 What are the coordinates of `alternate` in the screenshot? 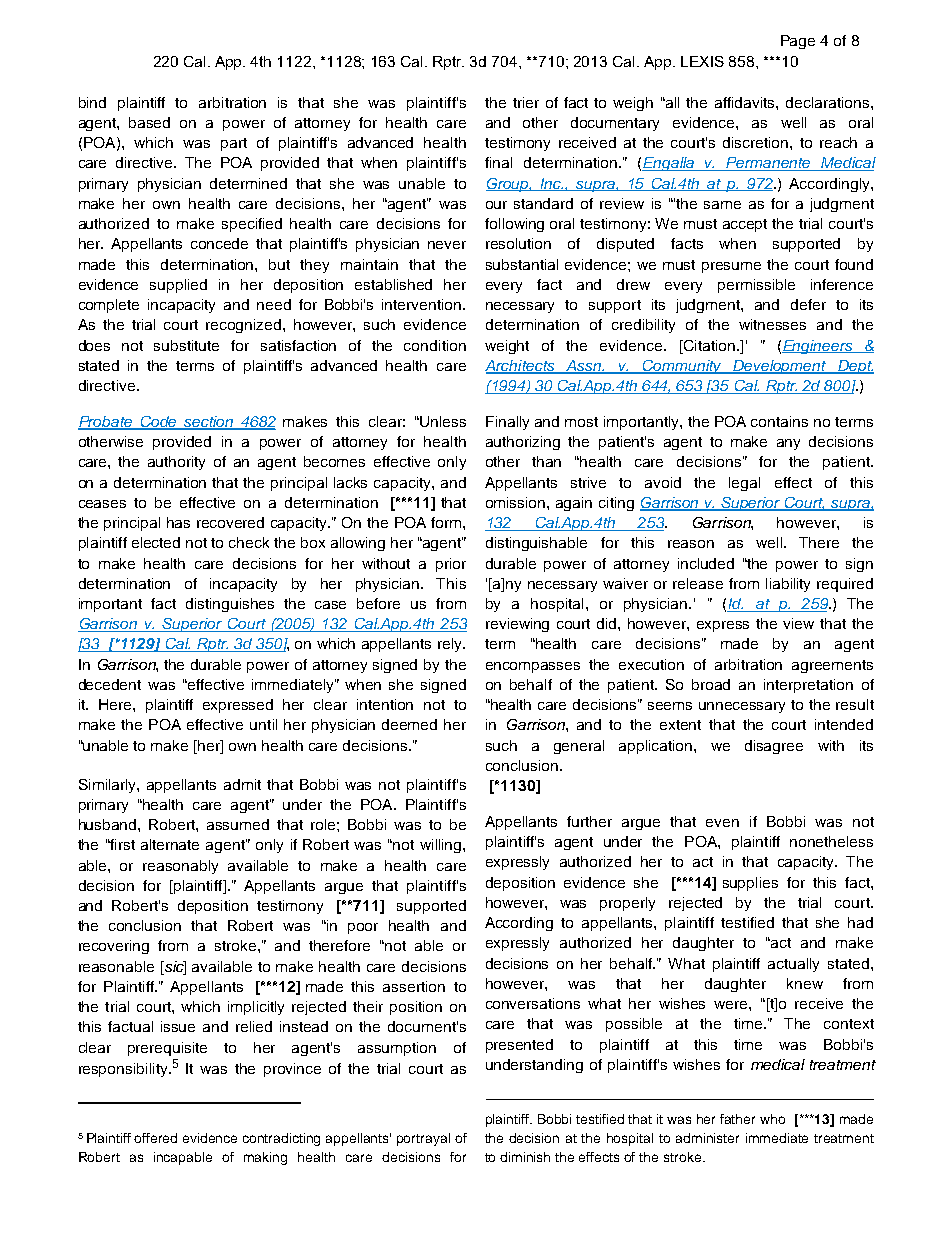 It's located at (170, 844).
